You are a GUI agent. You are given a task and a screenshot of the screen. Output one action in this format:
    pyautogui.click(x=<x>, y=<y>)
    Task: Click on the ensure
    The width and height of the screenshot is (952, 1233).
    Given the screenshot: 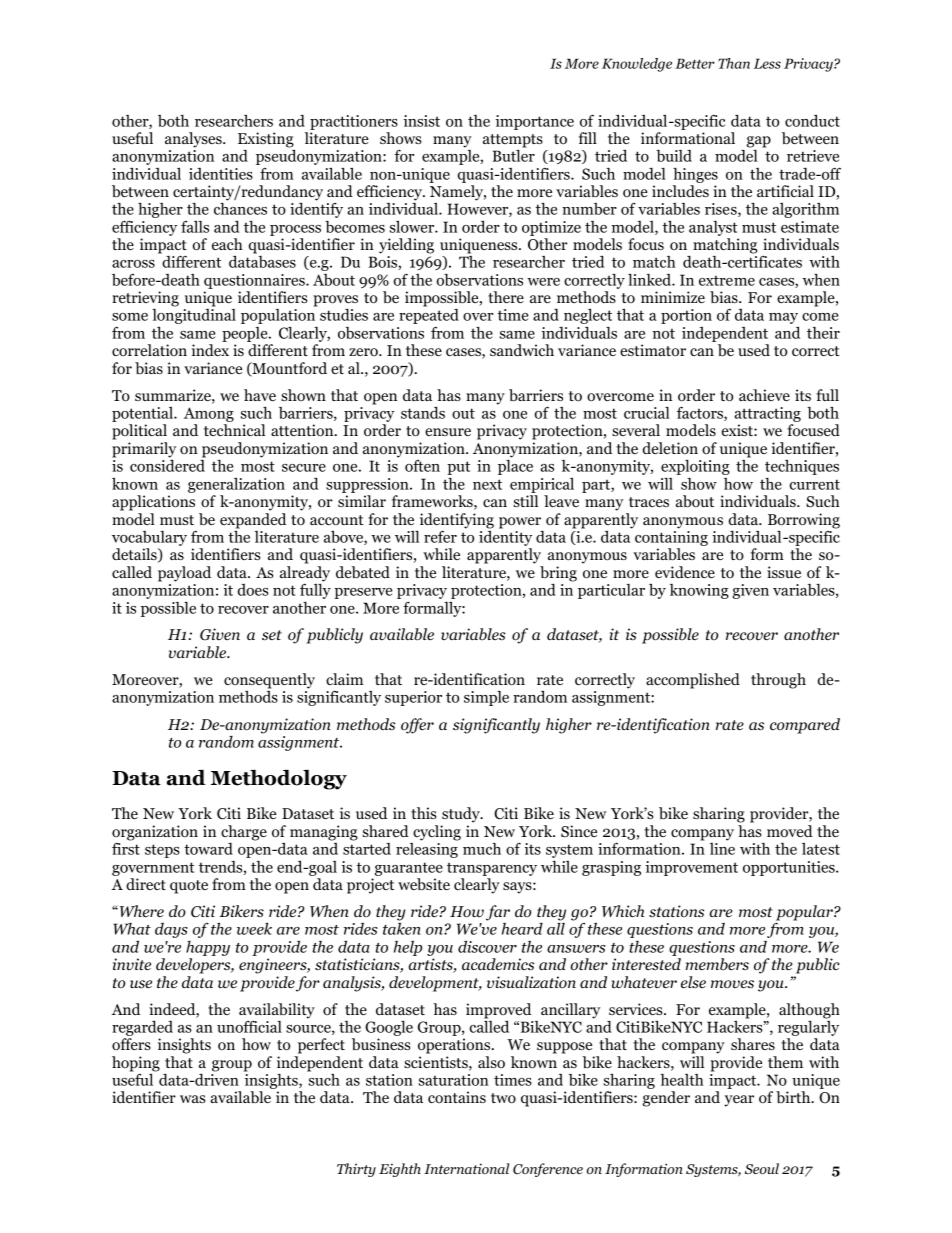 What is the action you would take?
    pyautogui.click(x=448, y=432)
